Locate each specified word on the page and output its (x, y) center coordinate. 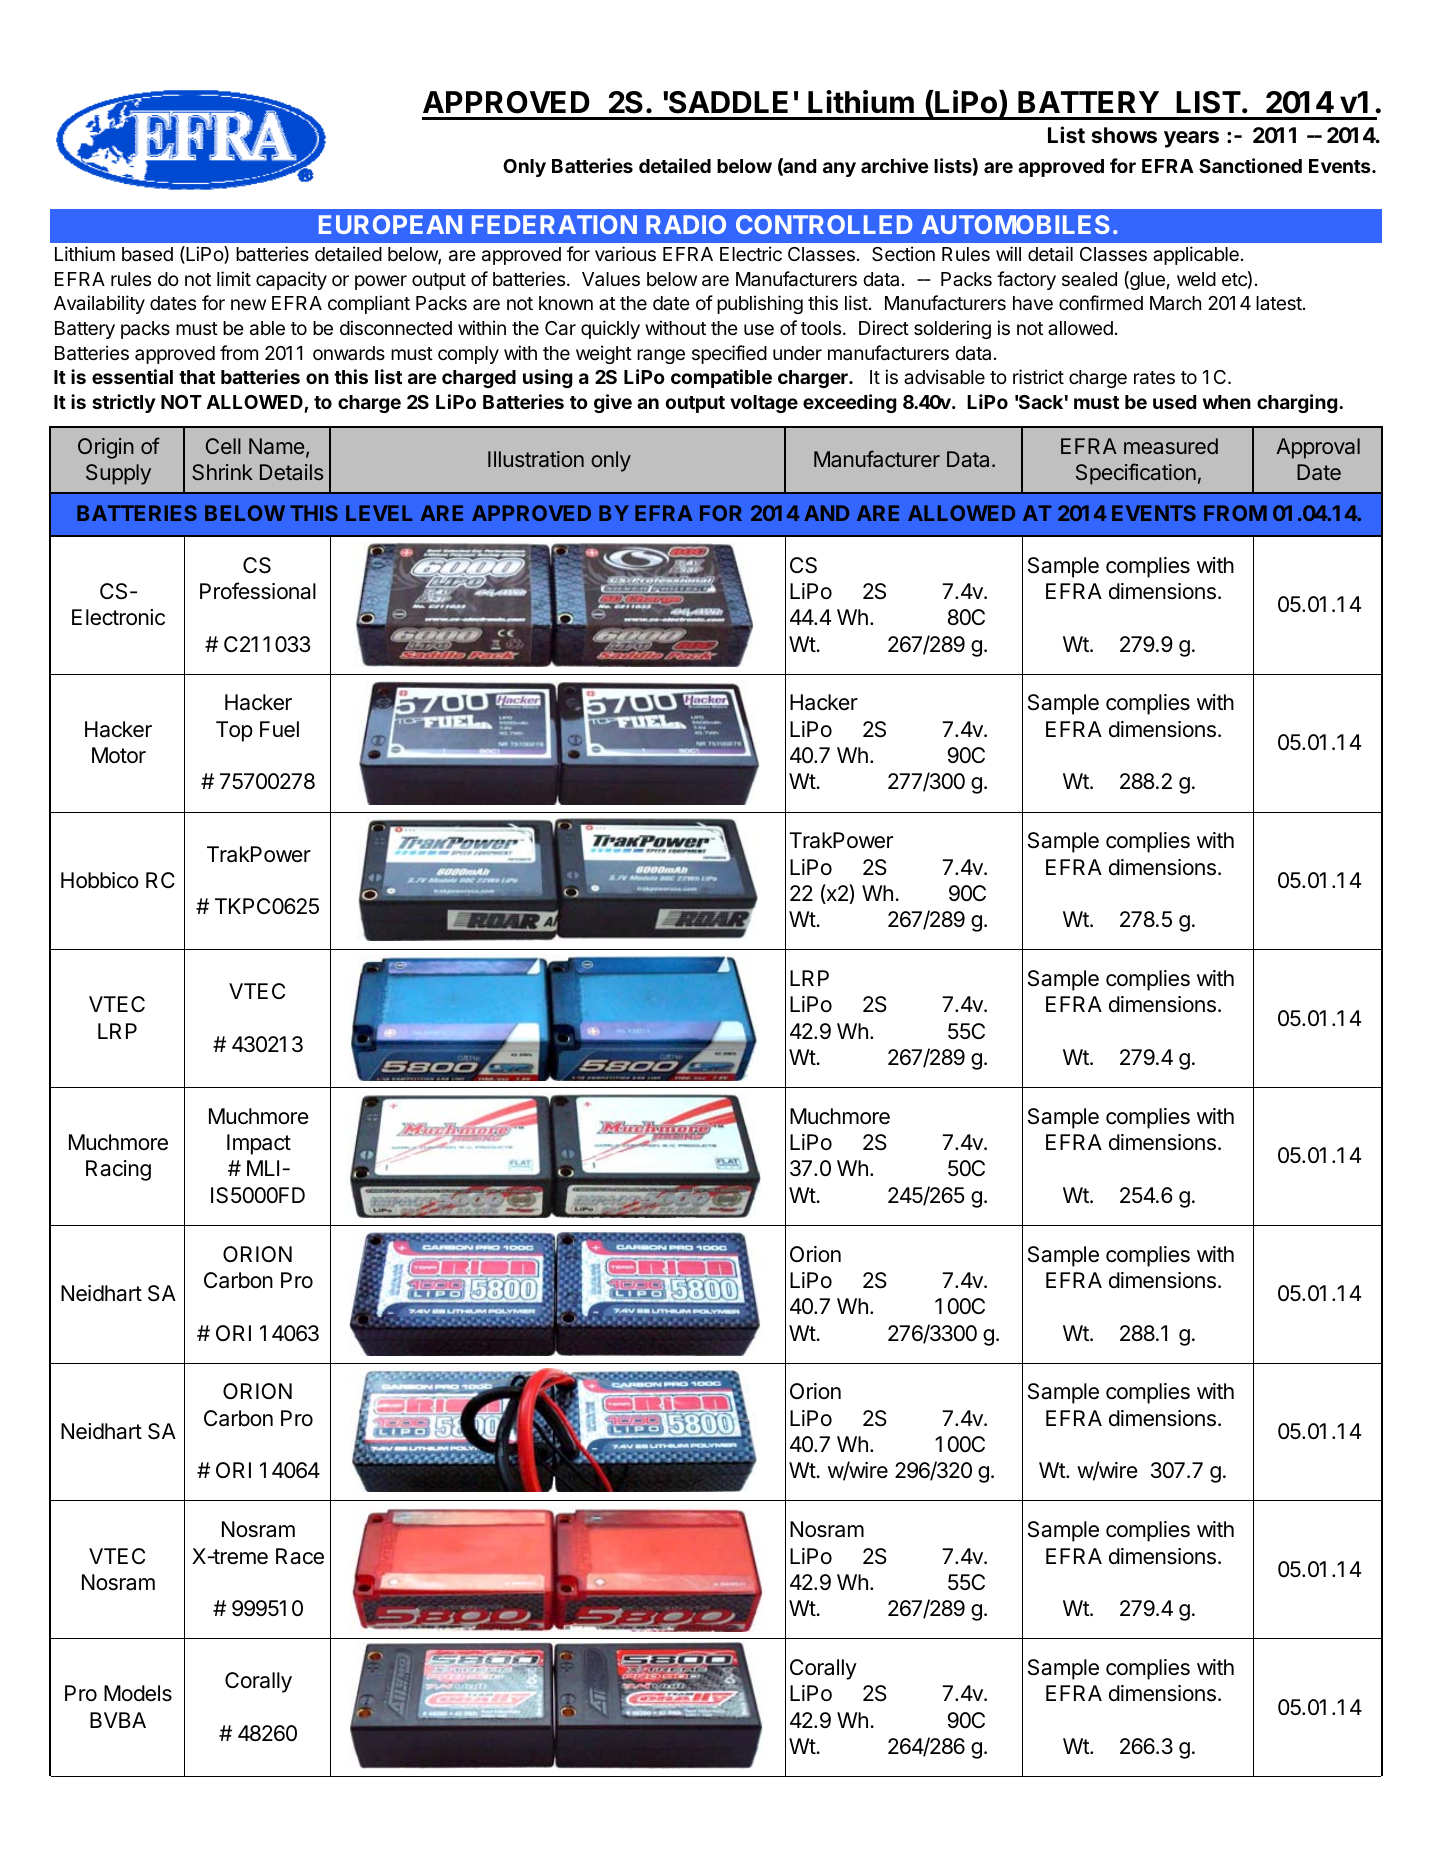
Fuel (279, 729)
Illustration (536, 459)
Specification (1136, 474)
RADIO (686, 224)
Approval (1318, 448)
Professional (258, 591)
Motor (119, 755)
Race (300, 1556)
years (1191, 139)
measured (1171, 446)
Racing (118, 1170)
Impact (259, 1144)
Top (234, 731)
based (147, 254)
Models (138, 1693)
